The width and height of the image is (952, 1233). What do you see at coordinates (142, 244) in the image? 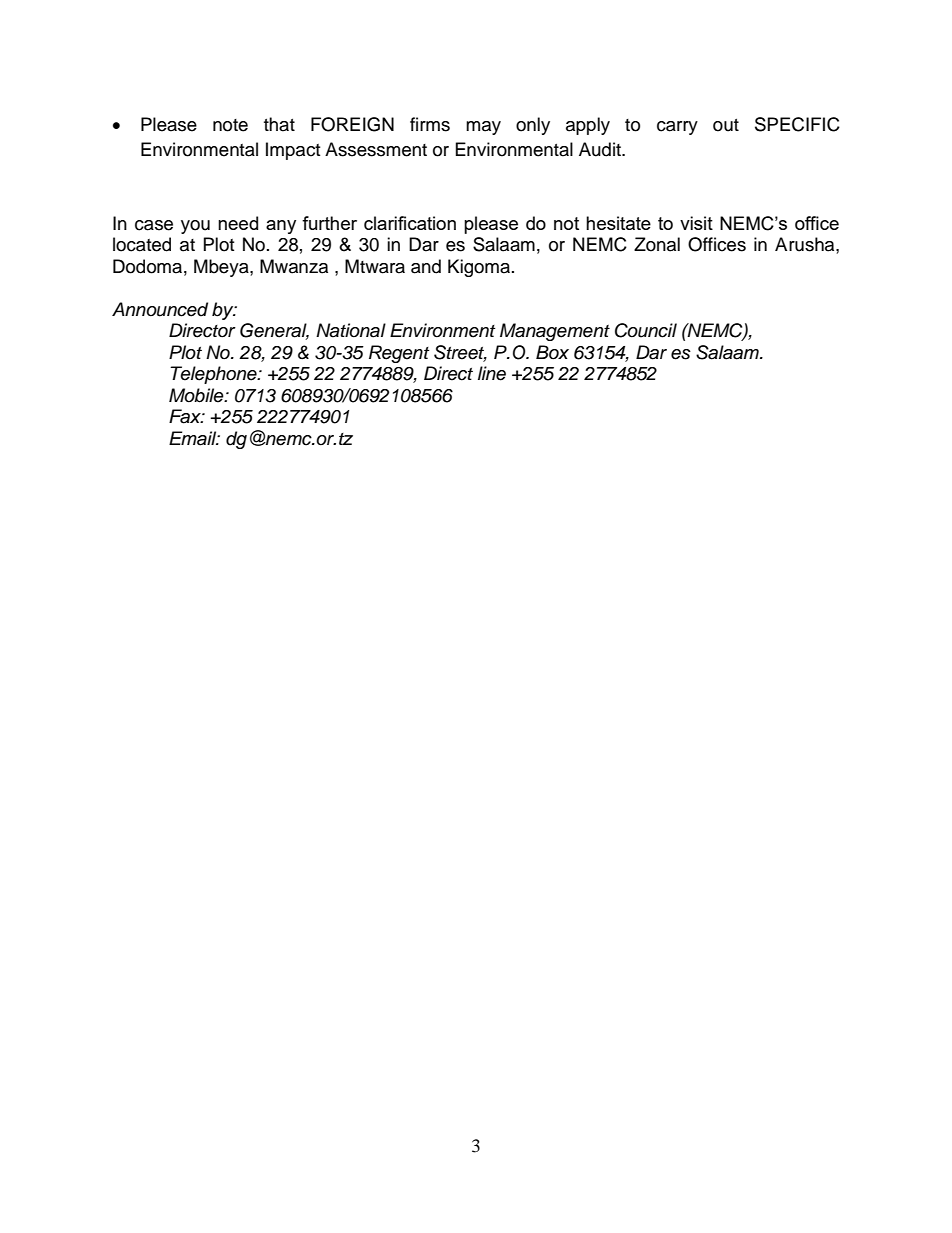
I see `located` at bounding box center [142, 244].
